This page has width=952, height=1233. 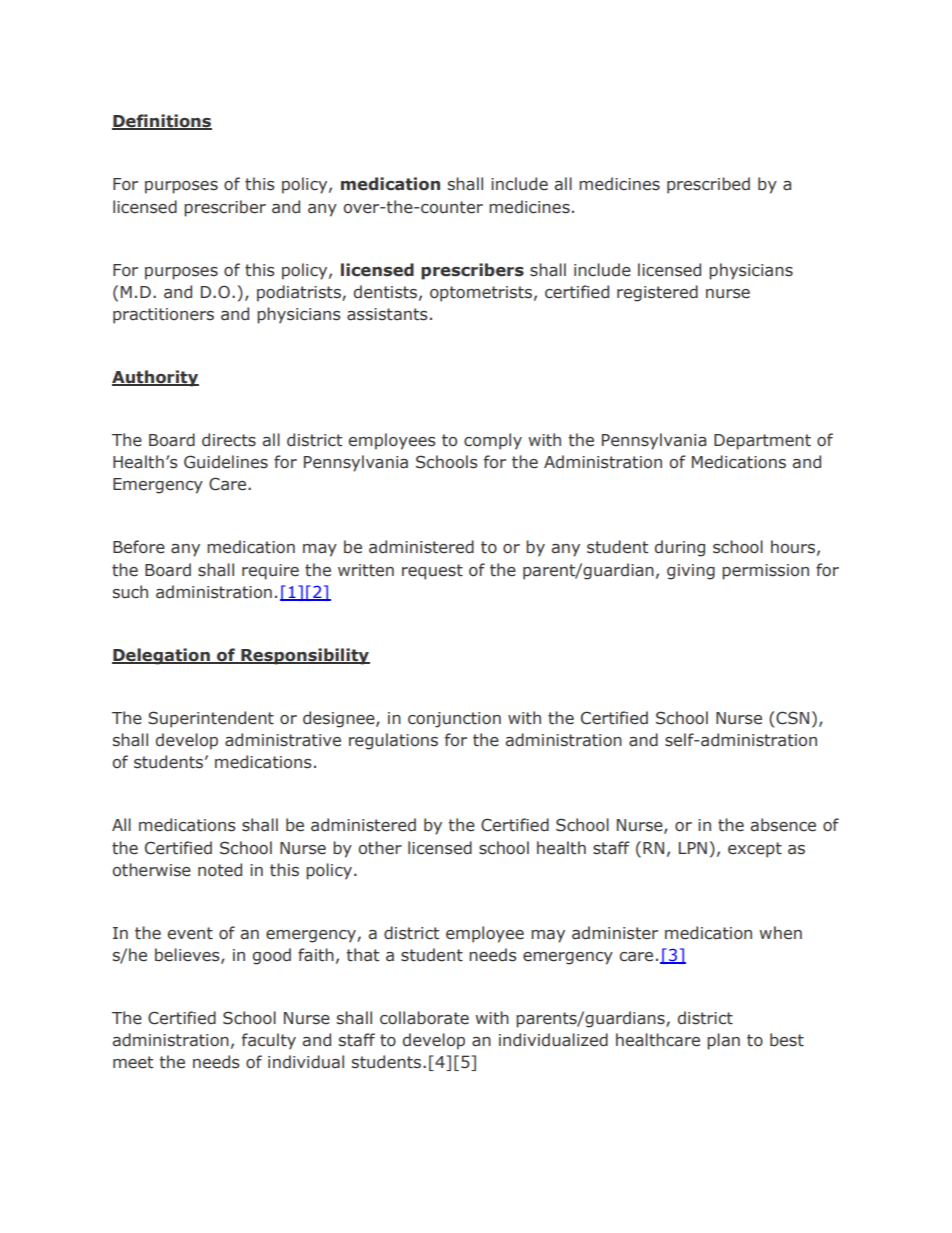 I want to click on LPN, so click(x=693, y=848).
